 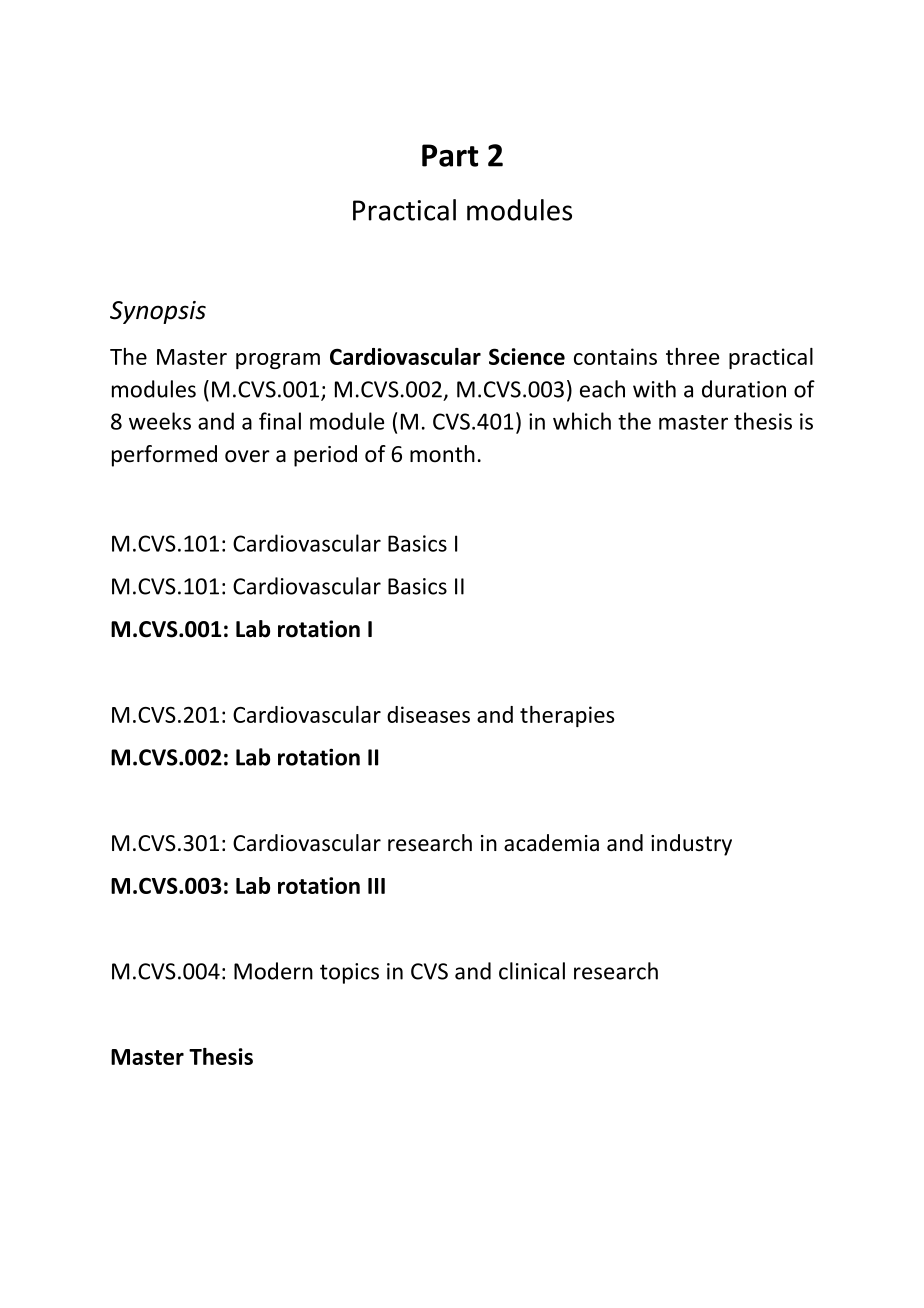 I want to click on Modern, so click(x=273, y=971).
